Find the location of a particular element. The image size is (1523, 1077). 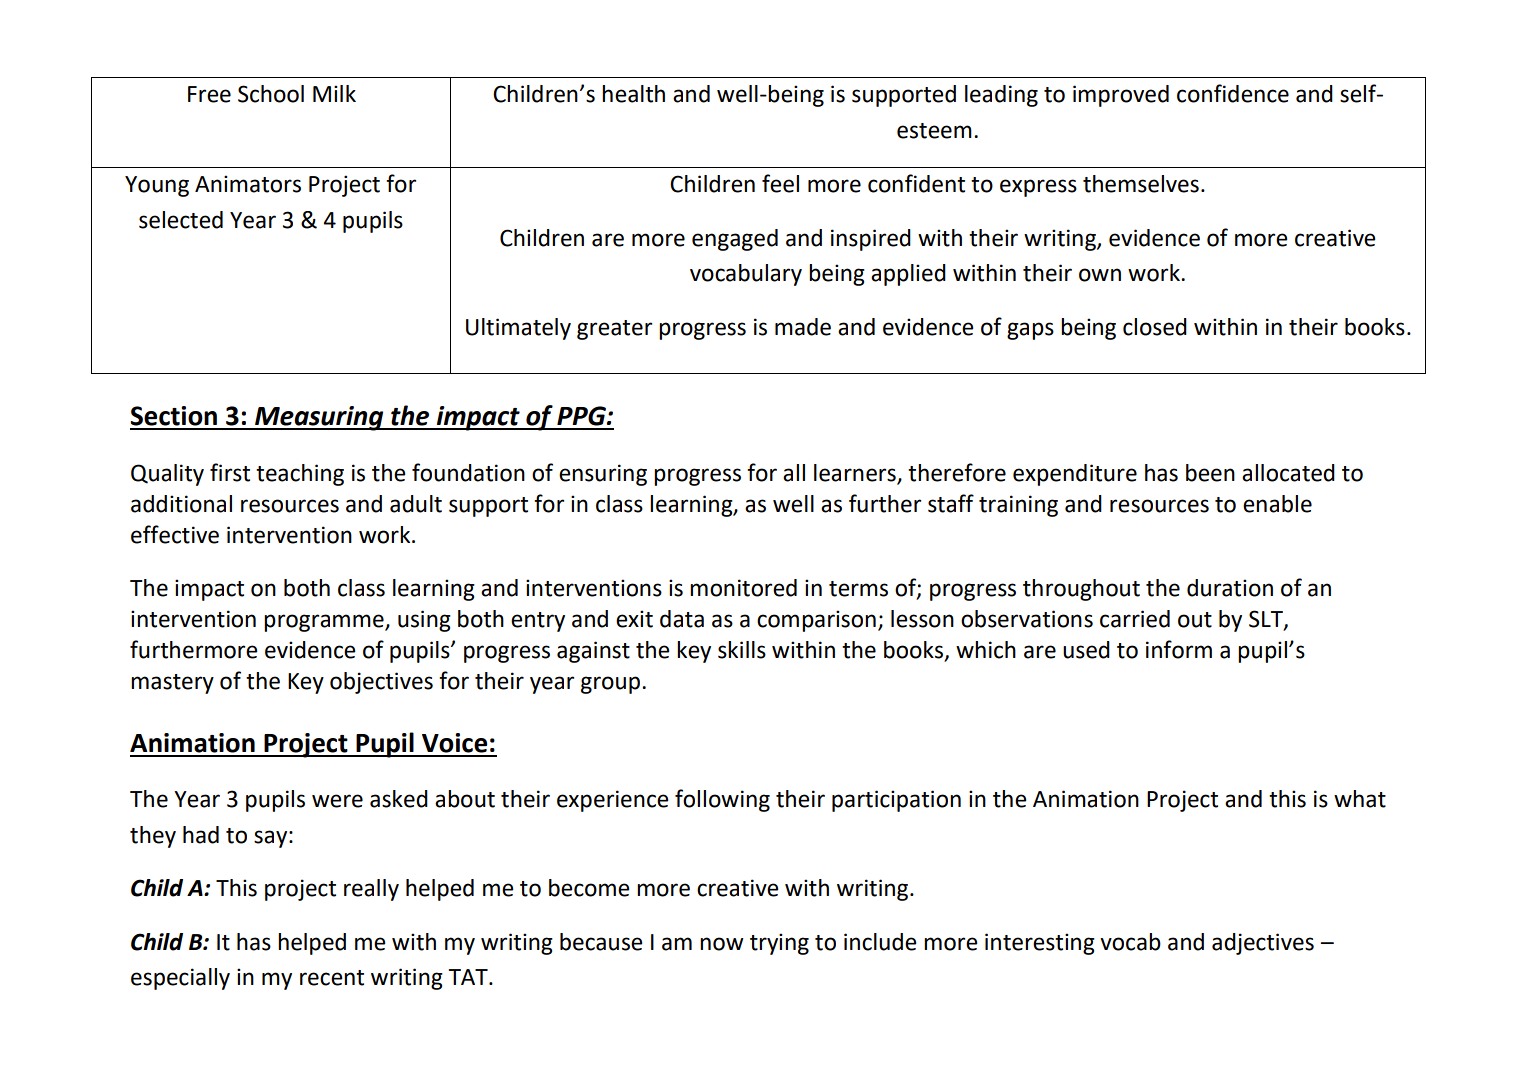

inform is located at coordinates (1179, 649).
